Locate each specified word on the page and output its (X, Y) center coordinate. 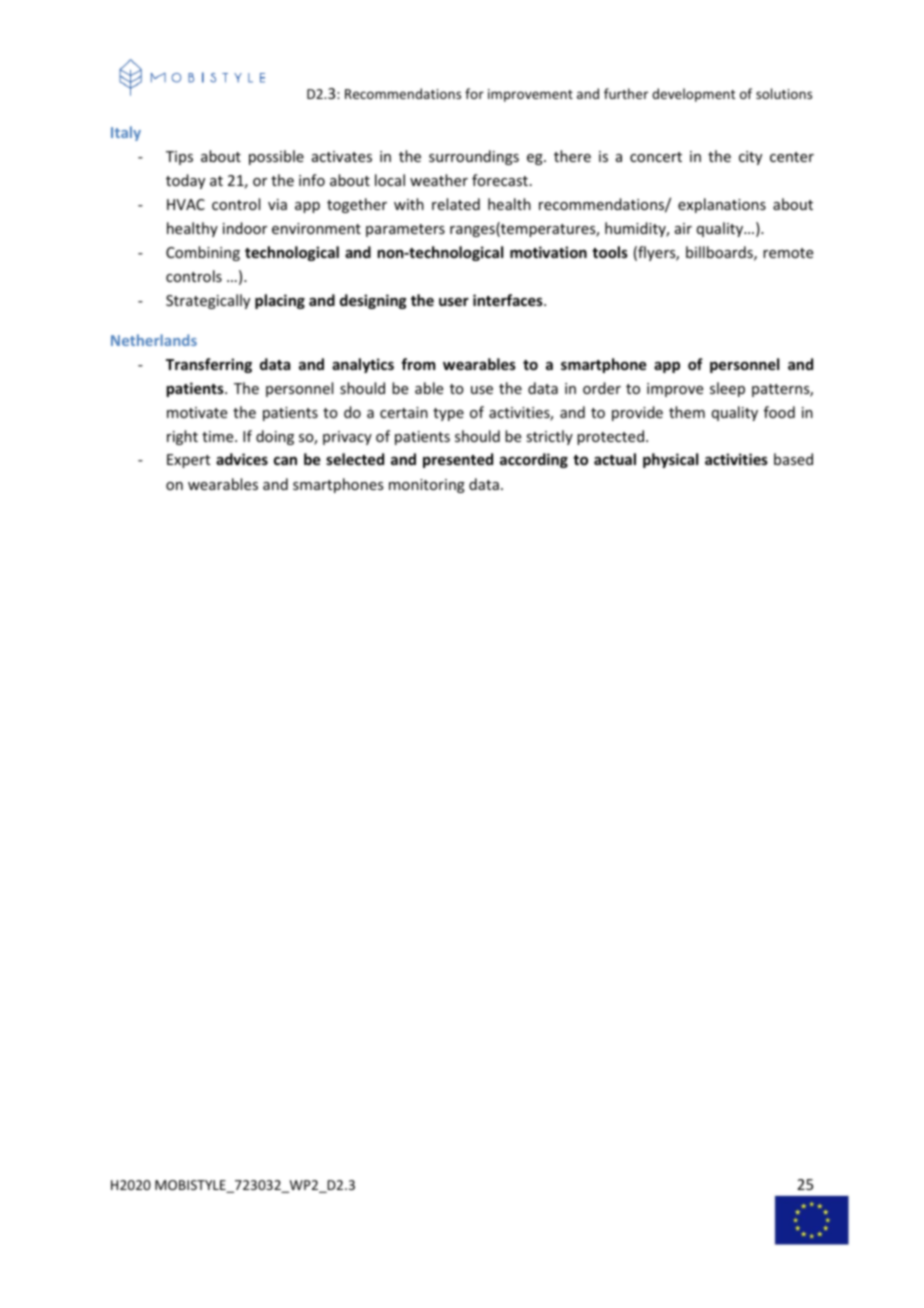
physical (670, 460)
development (693, 95)
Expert (188, 461)
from (418, 364)
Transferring (209, 365)
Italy (126, 133)
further (626, 93)
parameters (405, 230)
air (683, 228)
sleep (727, 389)
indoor (245, 228)
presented (458, 460)
